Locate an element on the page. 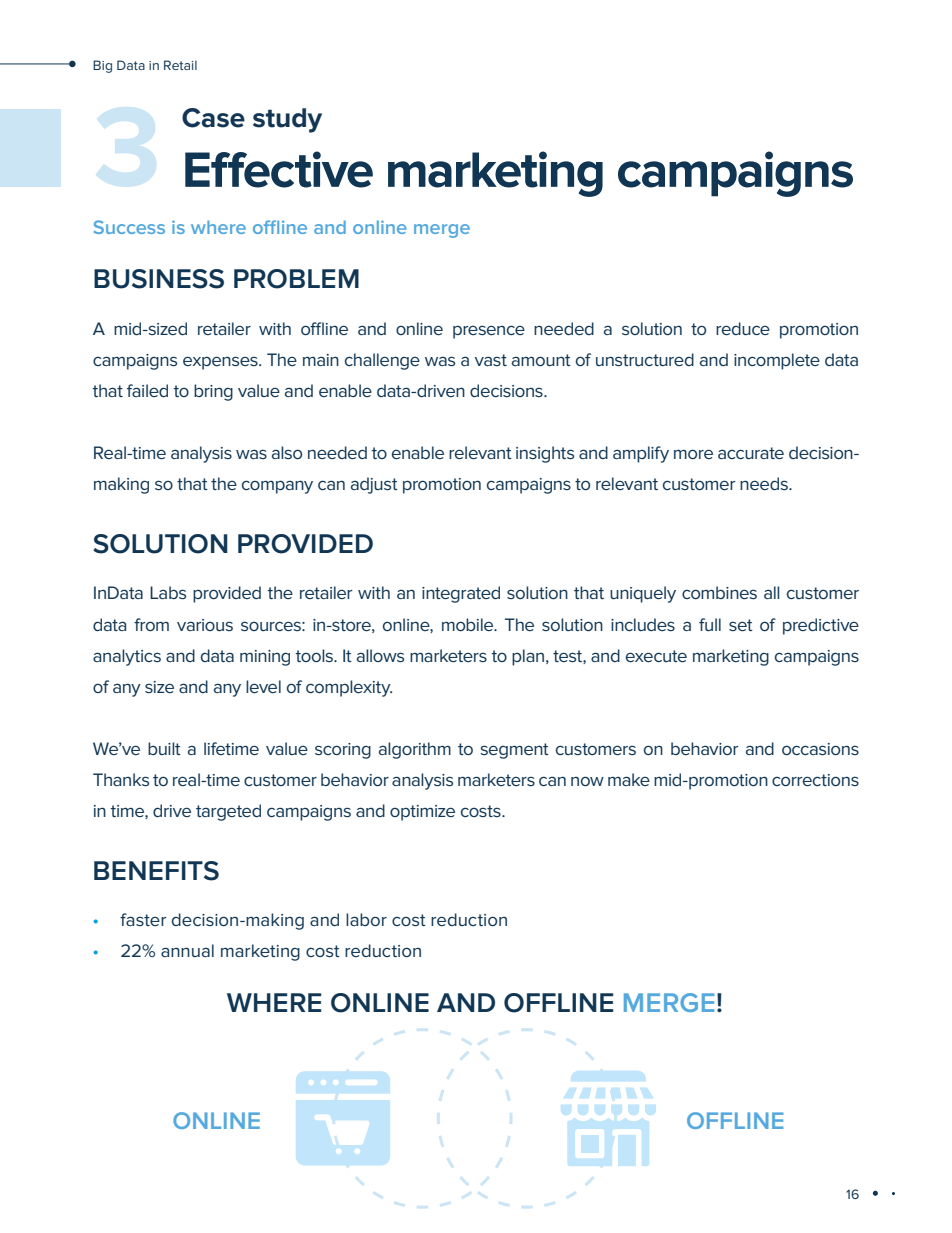 The height and width of the image is (1233, 952). built is located at coordinates (164, 748).
